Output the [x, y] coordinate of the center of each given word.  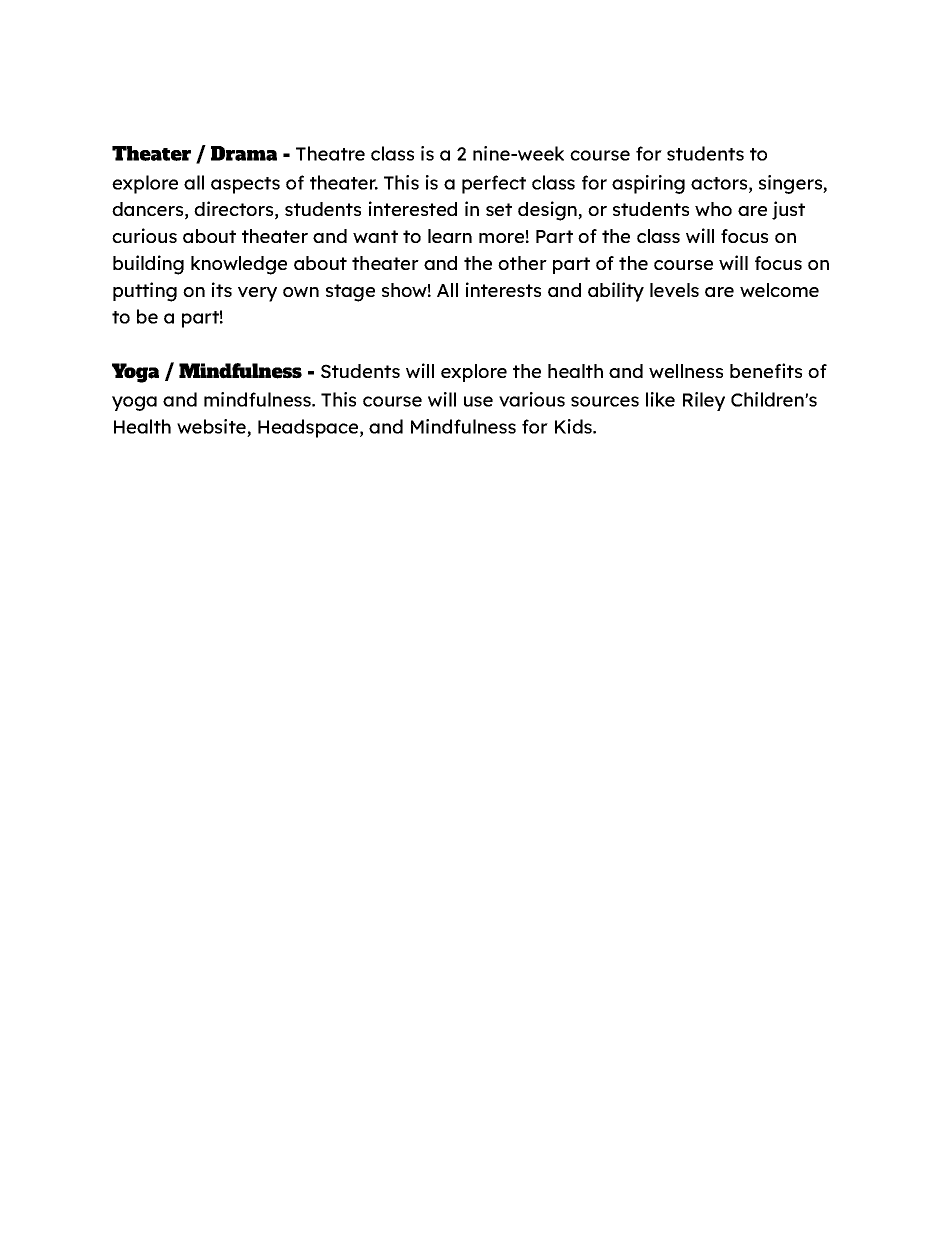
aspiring [648, 184]
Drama [244, 153]
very [257, 294]
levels [674, 290]
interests [503, 289]
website [211, 426]
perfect [494, 184]
